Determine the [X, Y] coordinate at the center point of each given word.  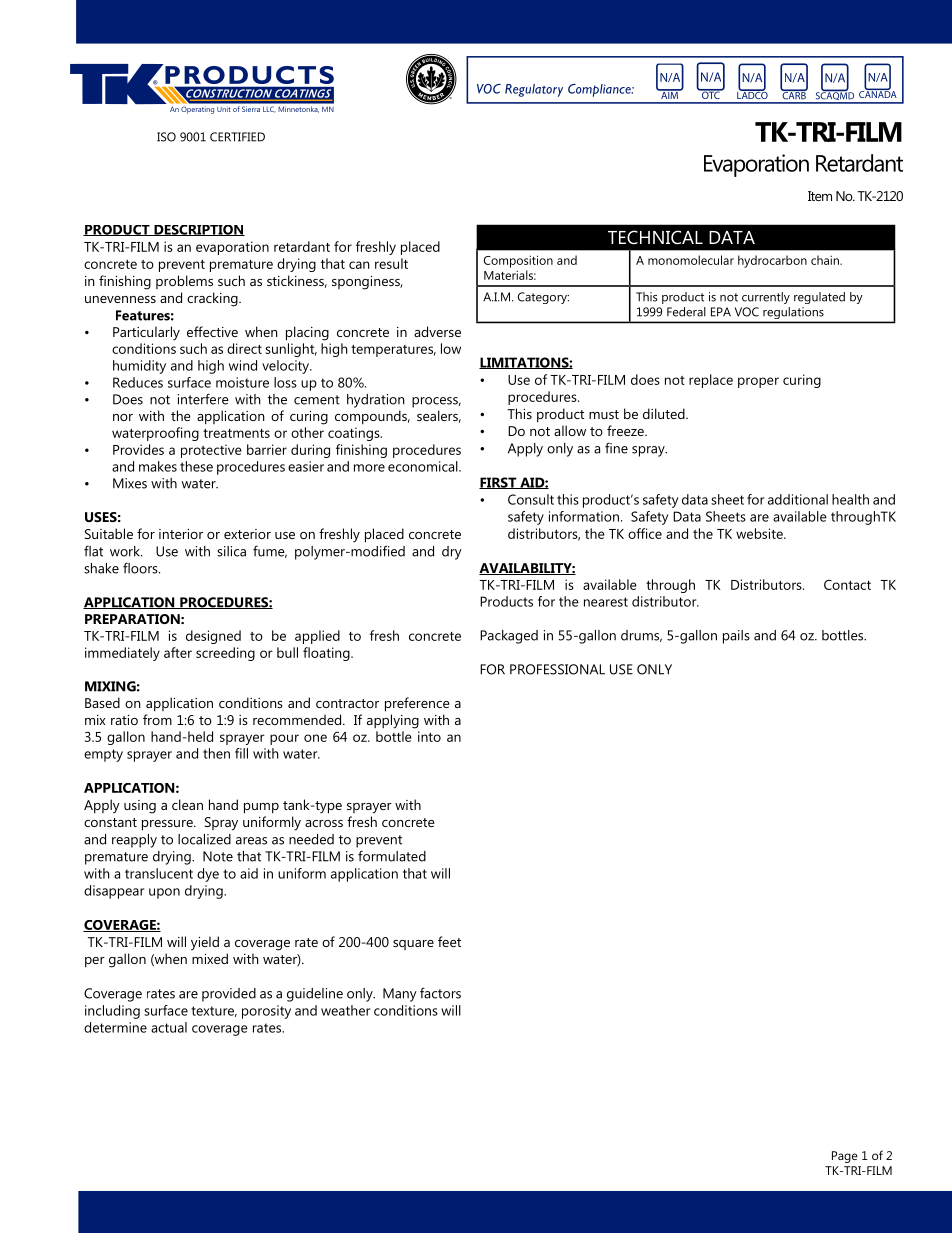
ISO [166, 137]
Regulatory [534, 90]
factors [440, 993]
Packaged [509, 637]
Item [820, 196]
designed [213, 637]
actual [169, 1027]
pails [736, 637]
